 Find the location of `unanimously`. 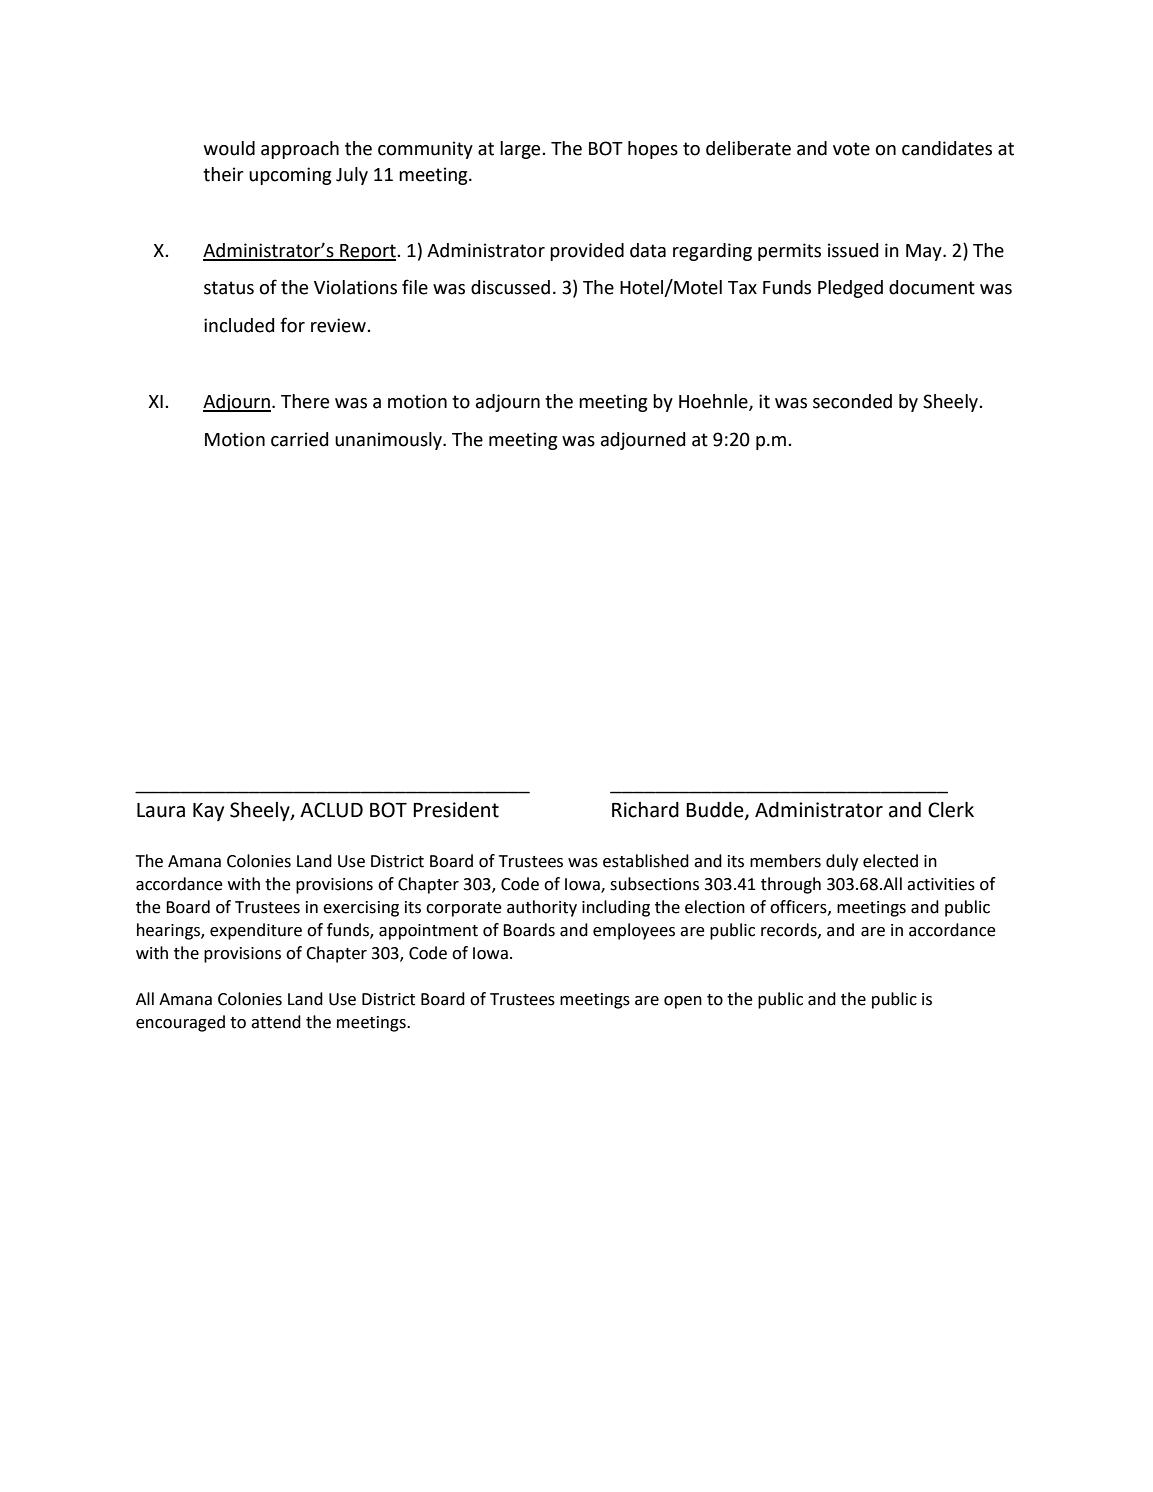

unanimously is located at coordinates (389, 441).
